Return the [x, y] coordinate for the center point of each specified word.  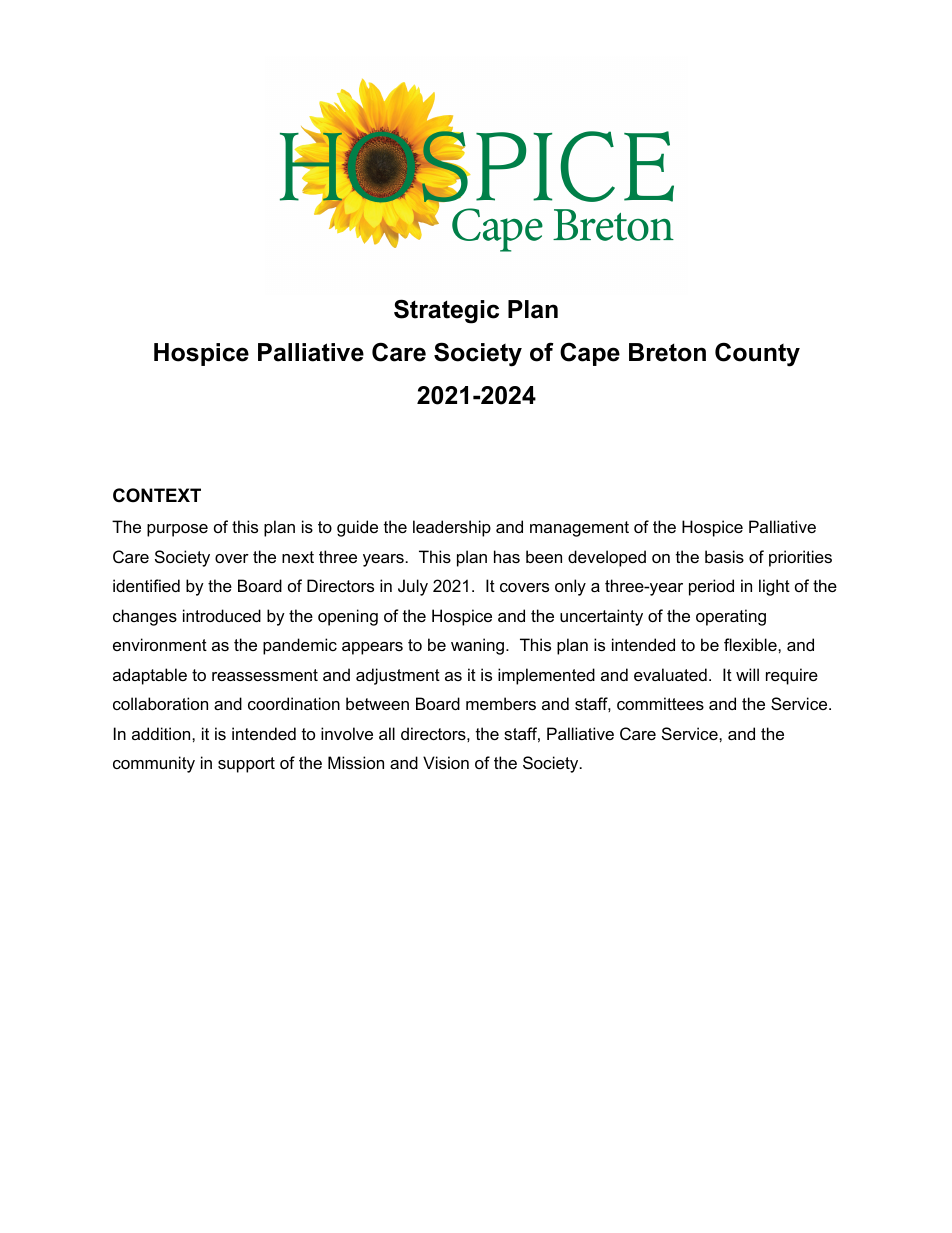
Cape [590, 354]
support [246, 765]
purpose [177, 530]
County [757, 354]
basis [724, 556]
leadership [452, 528]
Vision [446, 762]
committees [660, 703]
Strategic [446, 311]
